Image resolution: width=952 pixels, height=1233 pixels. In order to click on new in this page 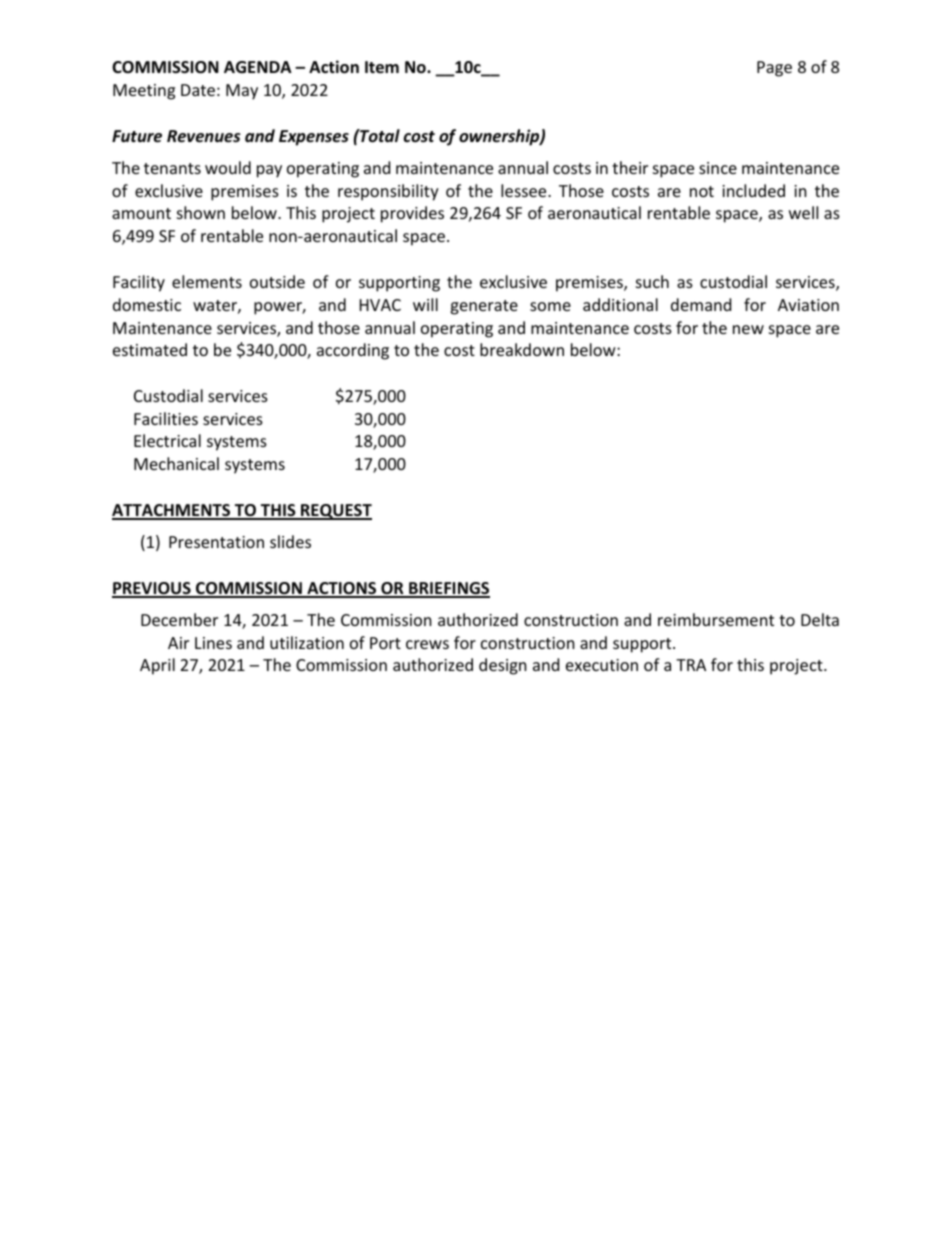, I will do `click(748, 329)`.
